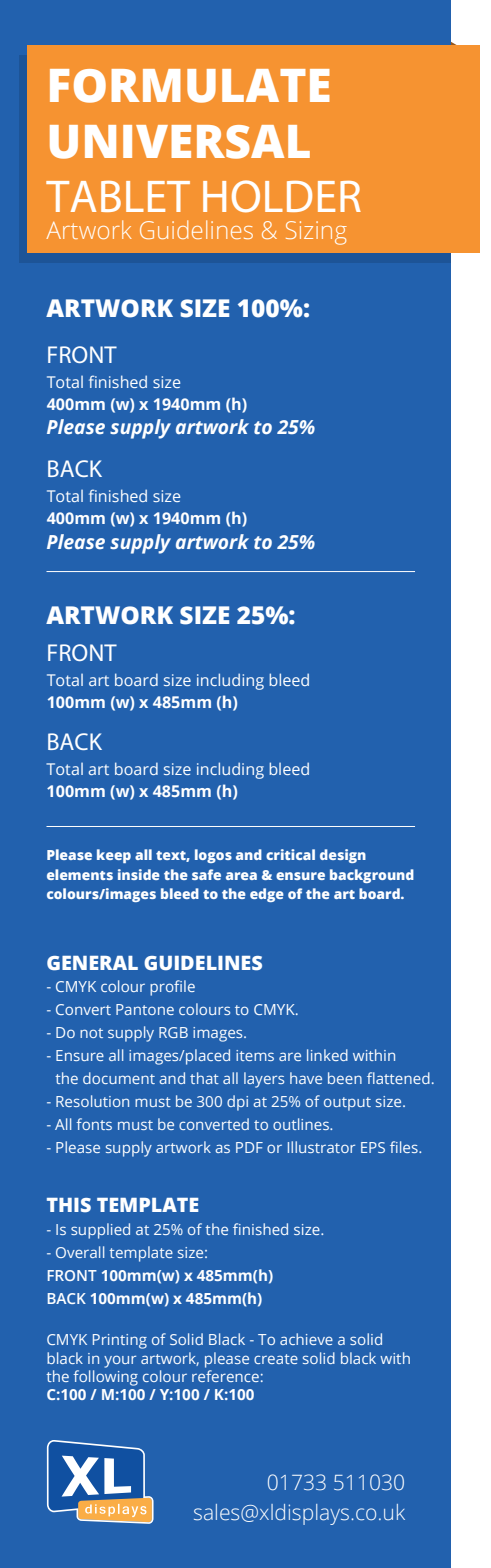 This screenshot has height=1568, width=491. What do you see at coordinates (213, 856) in the screenshot?
I see `logos` at bounding box center [213, 856].
